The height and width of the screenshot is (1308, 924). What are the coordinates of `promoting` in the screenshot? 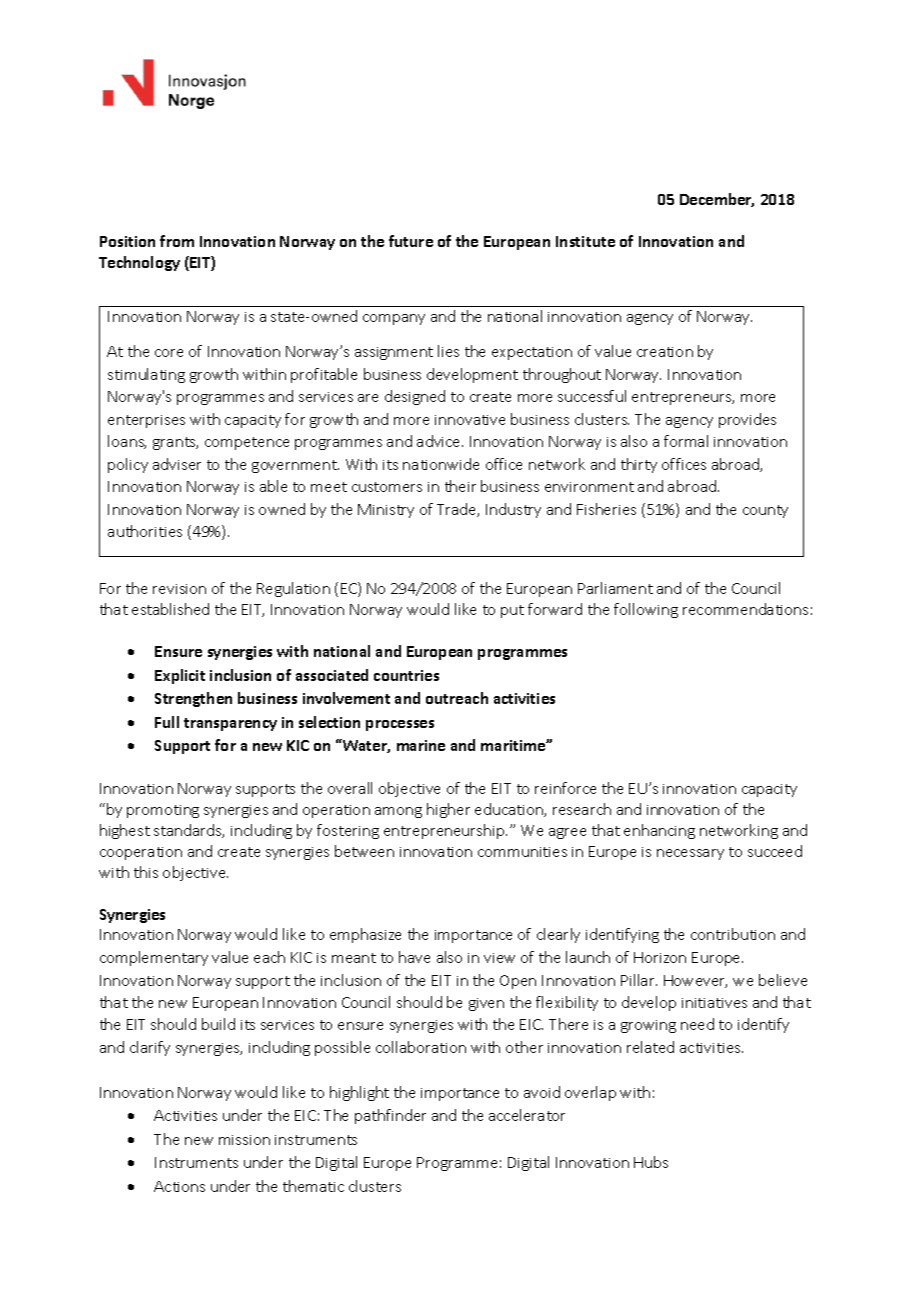 It's located at (163, 811).
